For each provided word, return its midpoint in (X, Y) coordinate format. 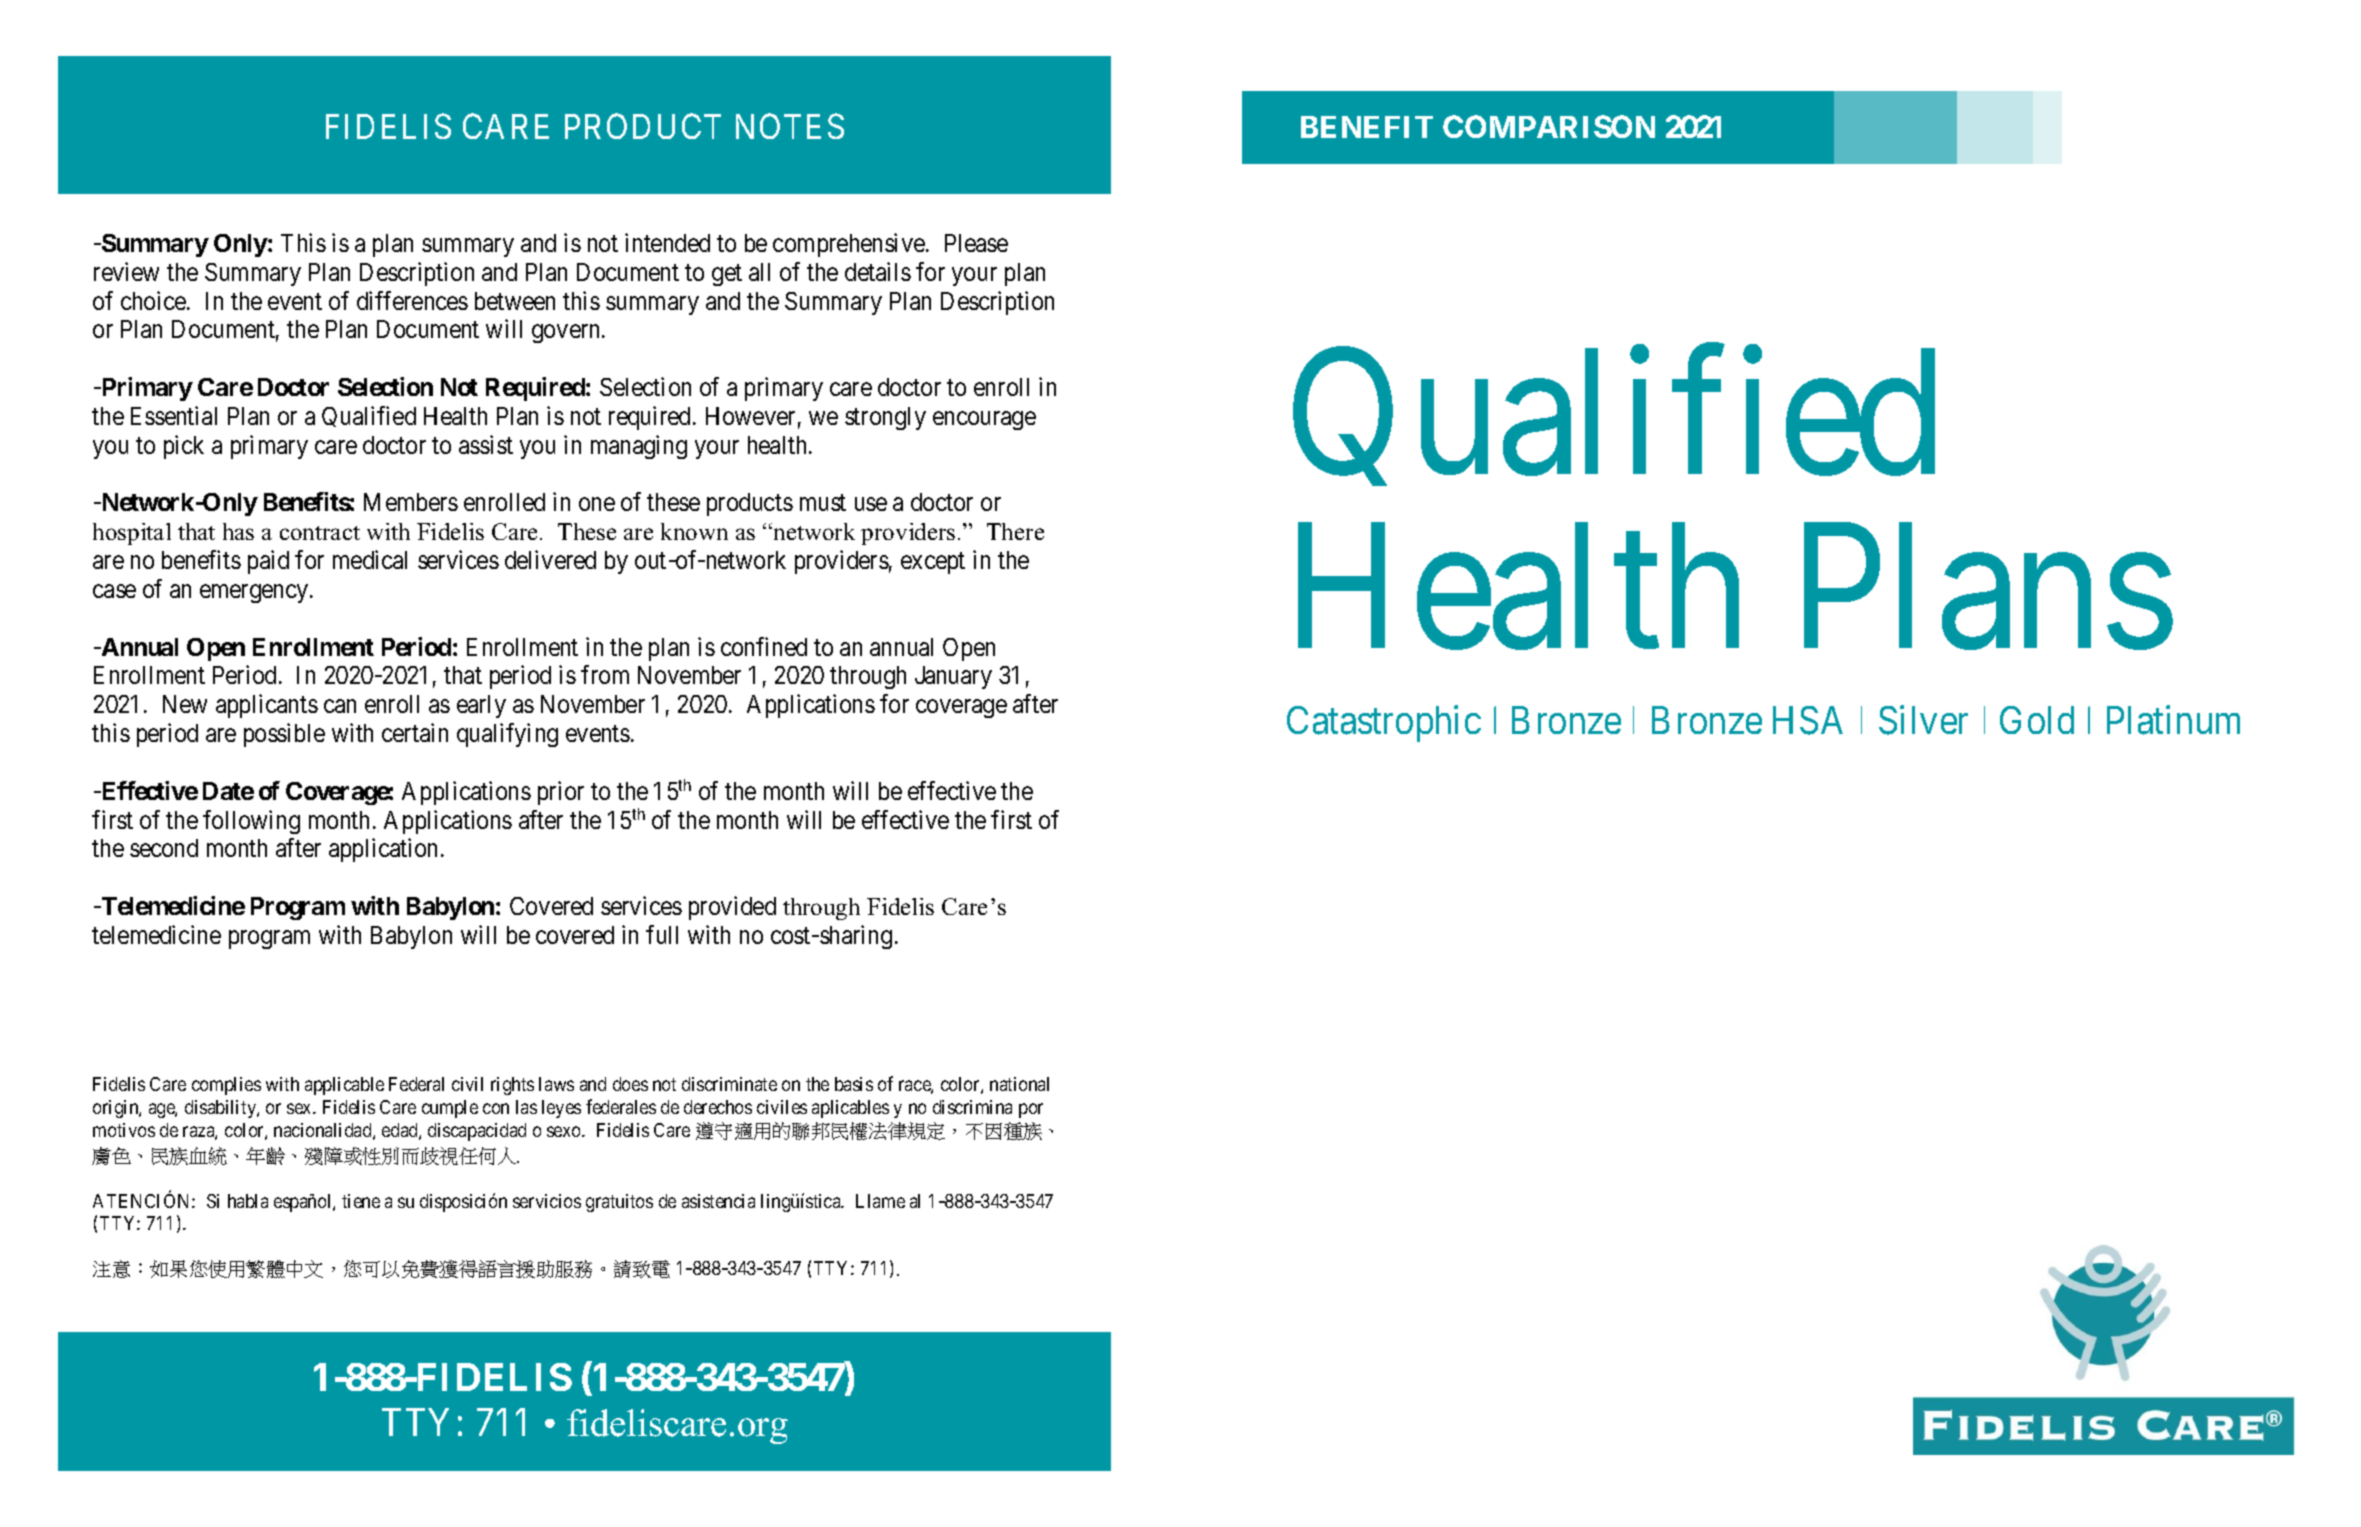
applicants (267, 706)
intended (667, 242)
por (1031, 1110)
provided (732, 908)
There (1015, 531)
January (953, 677)
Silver (1923, 720)
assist (486, 444)
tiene (361, 1201)
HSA (1808, 720)
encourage (984, 421)
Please (976, 243)
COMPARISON (1549, 126)
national (1019, 1084)
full (662, 934)
